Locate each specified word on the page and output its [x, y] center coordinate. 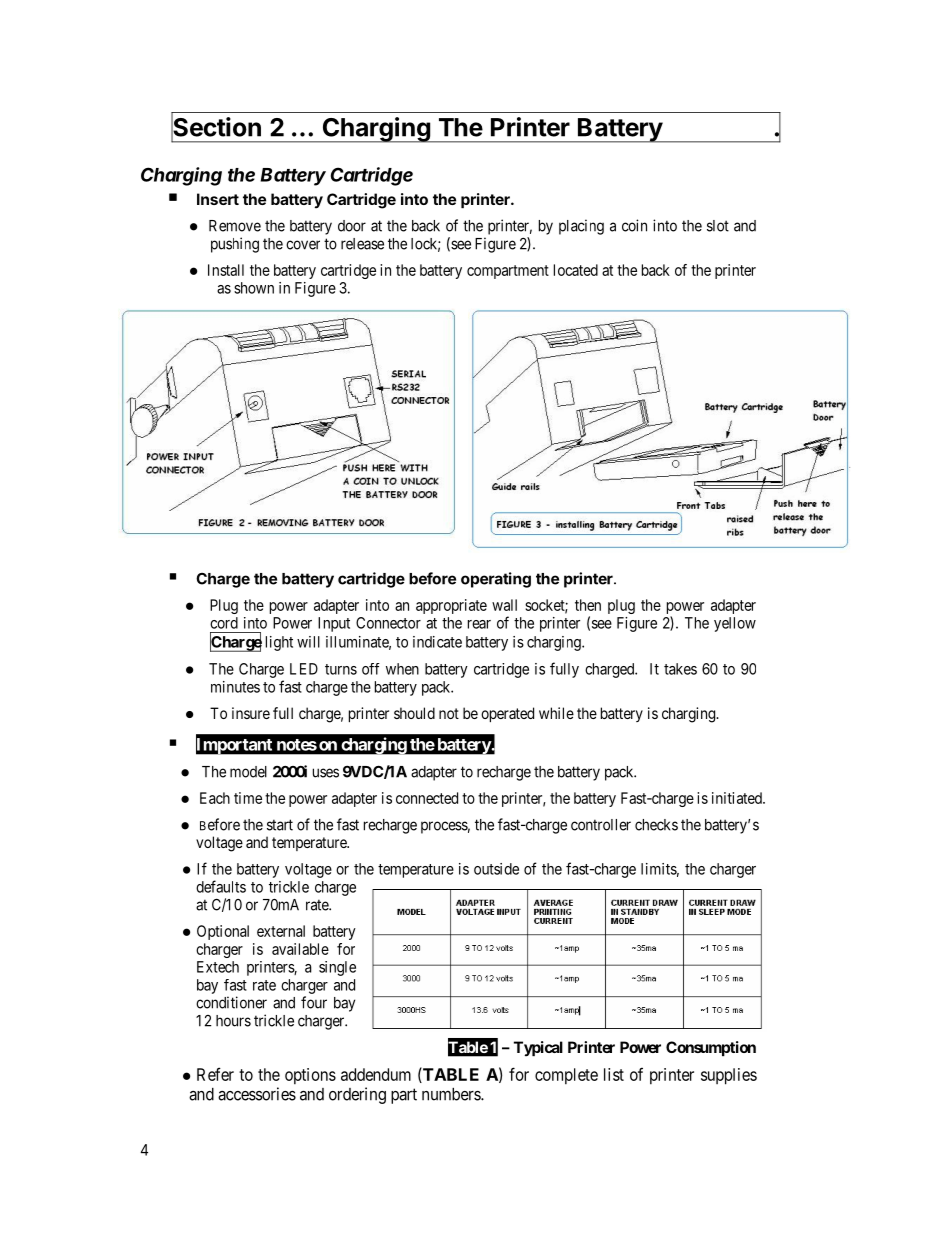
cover [303, 245]
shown [254, 288]
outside [496, 869]
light [279, 643]
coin [634, 225]
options [310, 1076]
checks [656, 825]
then [588, 605]
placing [581, 227]
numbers [452, 1094]
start [280, 825]
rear [479, 624]
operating [496, 580]
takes [680, 669]
